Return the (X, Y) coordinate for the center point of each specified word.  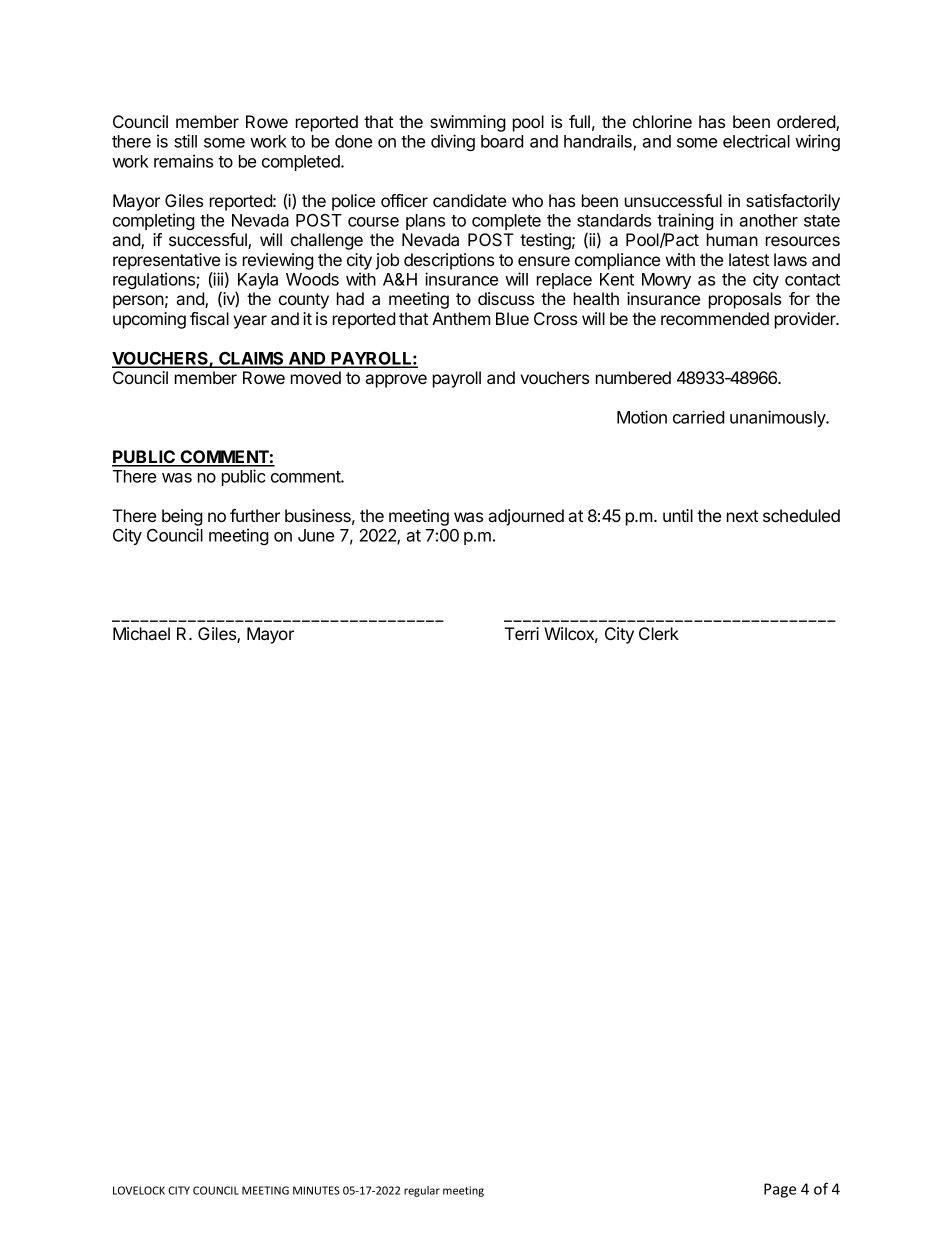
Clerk (659, 633)
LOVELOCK (139, 1190)
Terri (522, 633)
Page (780, 1190)
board (502, 141)
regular (422, 1191)
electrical (756, 141)
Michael (141, 633)
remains (183, 161)
